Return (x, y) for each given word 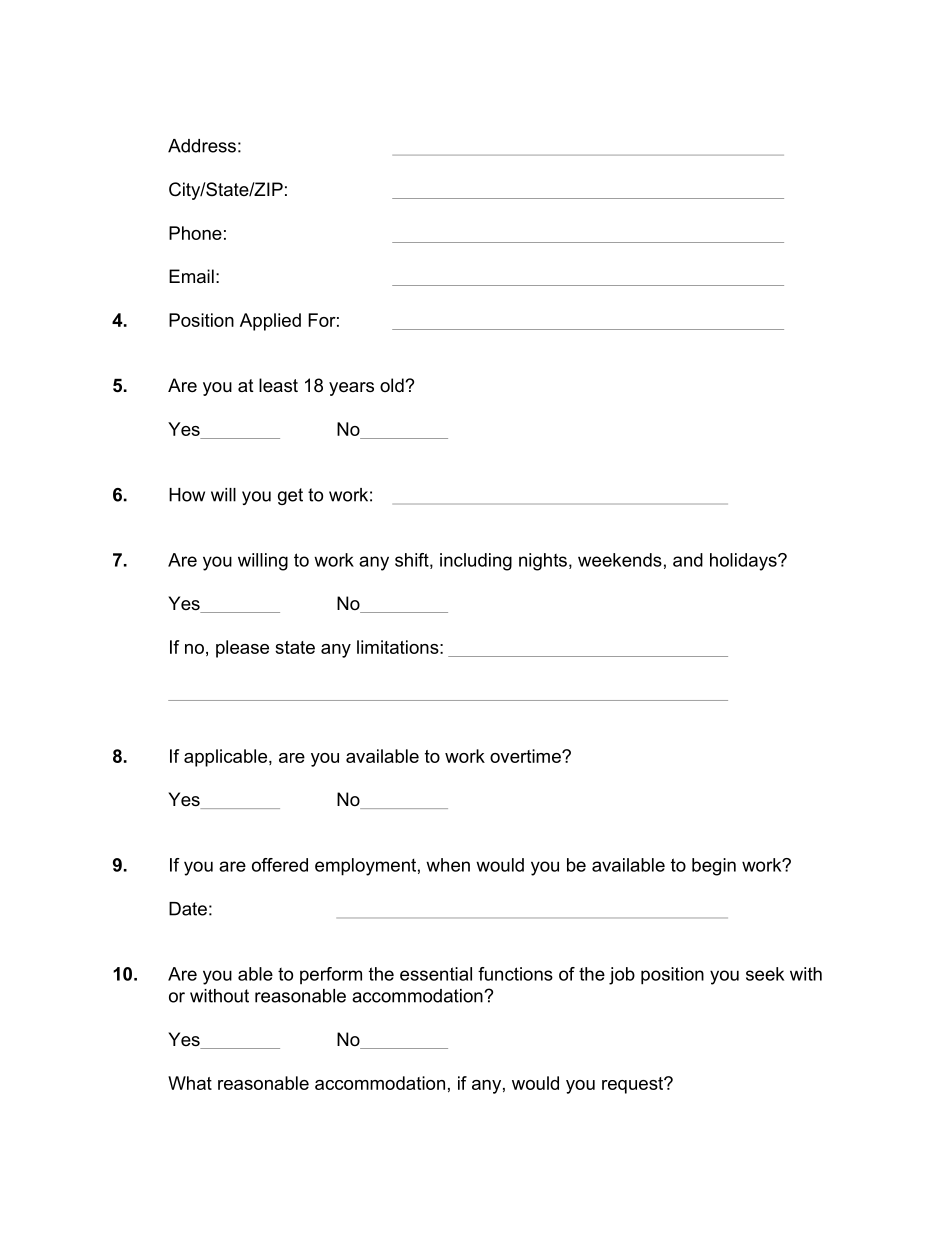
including (476, 562)
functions (515, 974)
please (242, 649)
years (351, 389)
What (190, 1083)
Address (202, 146)
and (688, 560)
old (393, 385)
